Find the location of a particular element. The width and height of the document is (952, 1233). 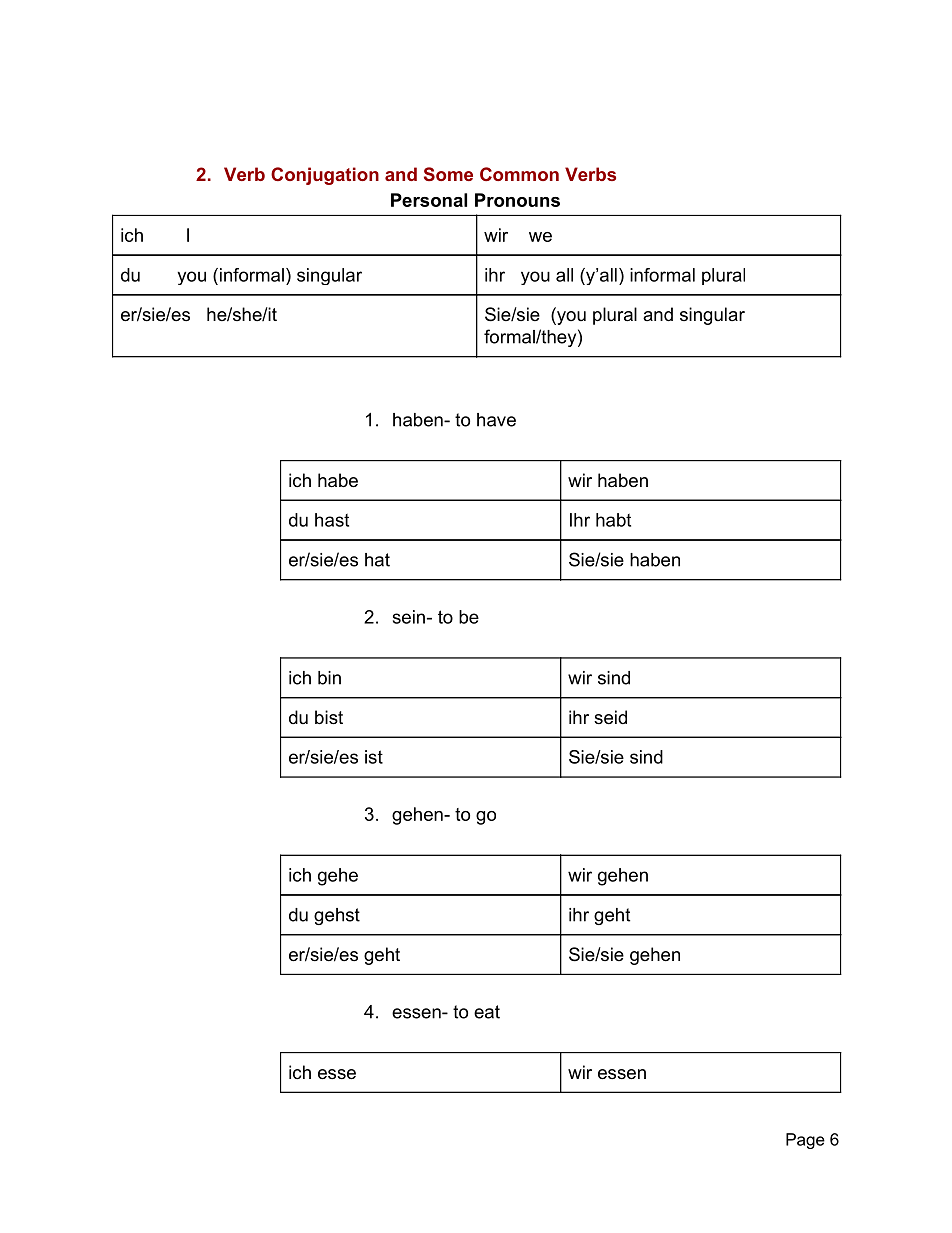

Pronouns is located at coordinates (517, 200).
